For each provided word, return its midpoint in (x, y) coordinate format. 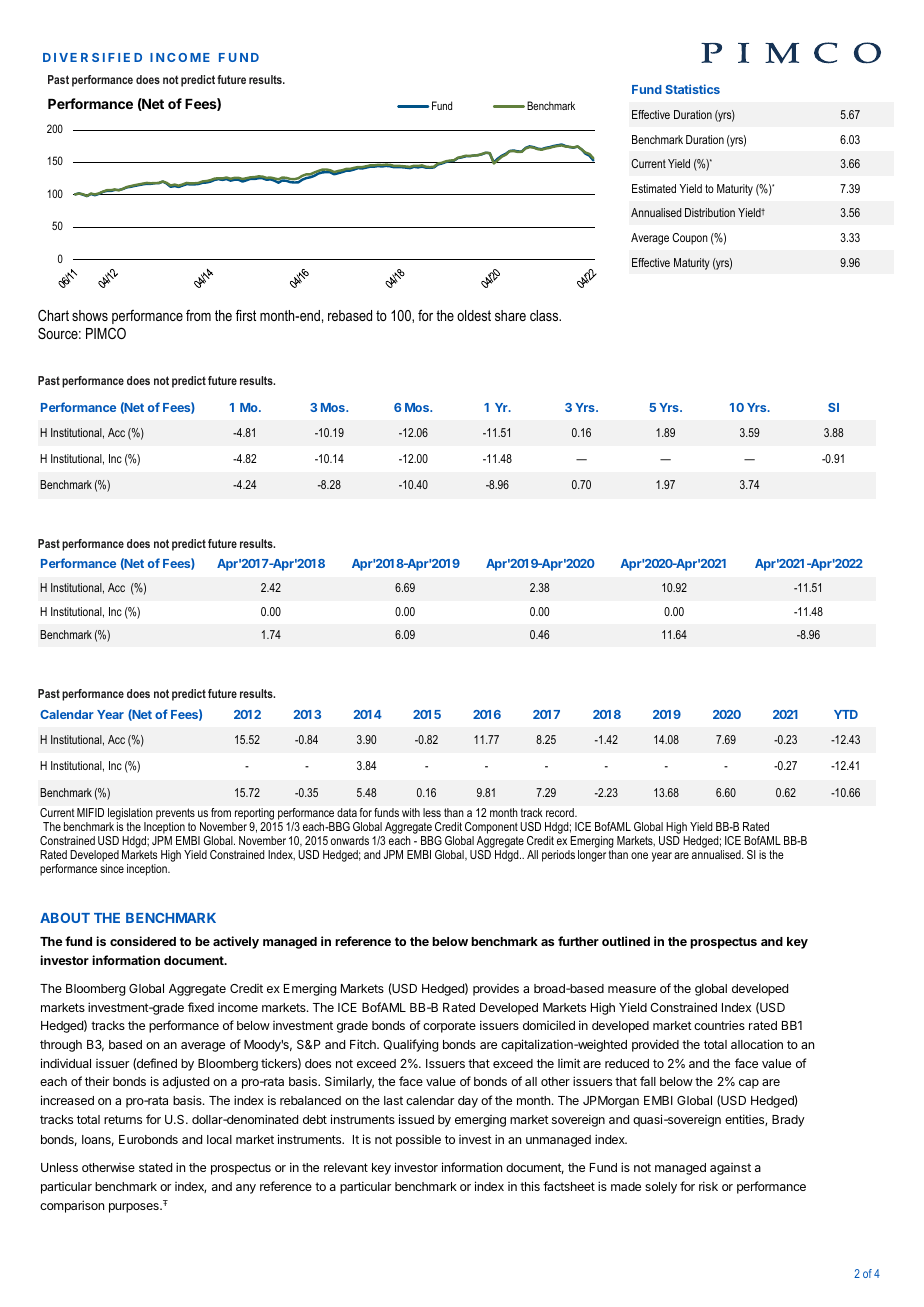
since (112, 868)
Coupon (690, 239)
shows (90, 315)
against (730, 1169)
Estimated (654, 188)
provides (496, 990)
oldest (474, 315)
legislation (130, 814)
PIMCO (106, 333)
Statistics (692, 89)
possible (418, 1140)
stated (155, 1167)
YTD (846, 714)
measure (632, 989)
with (411, 812)
